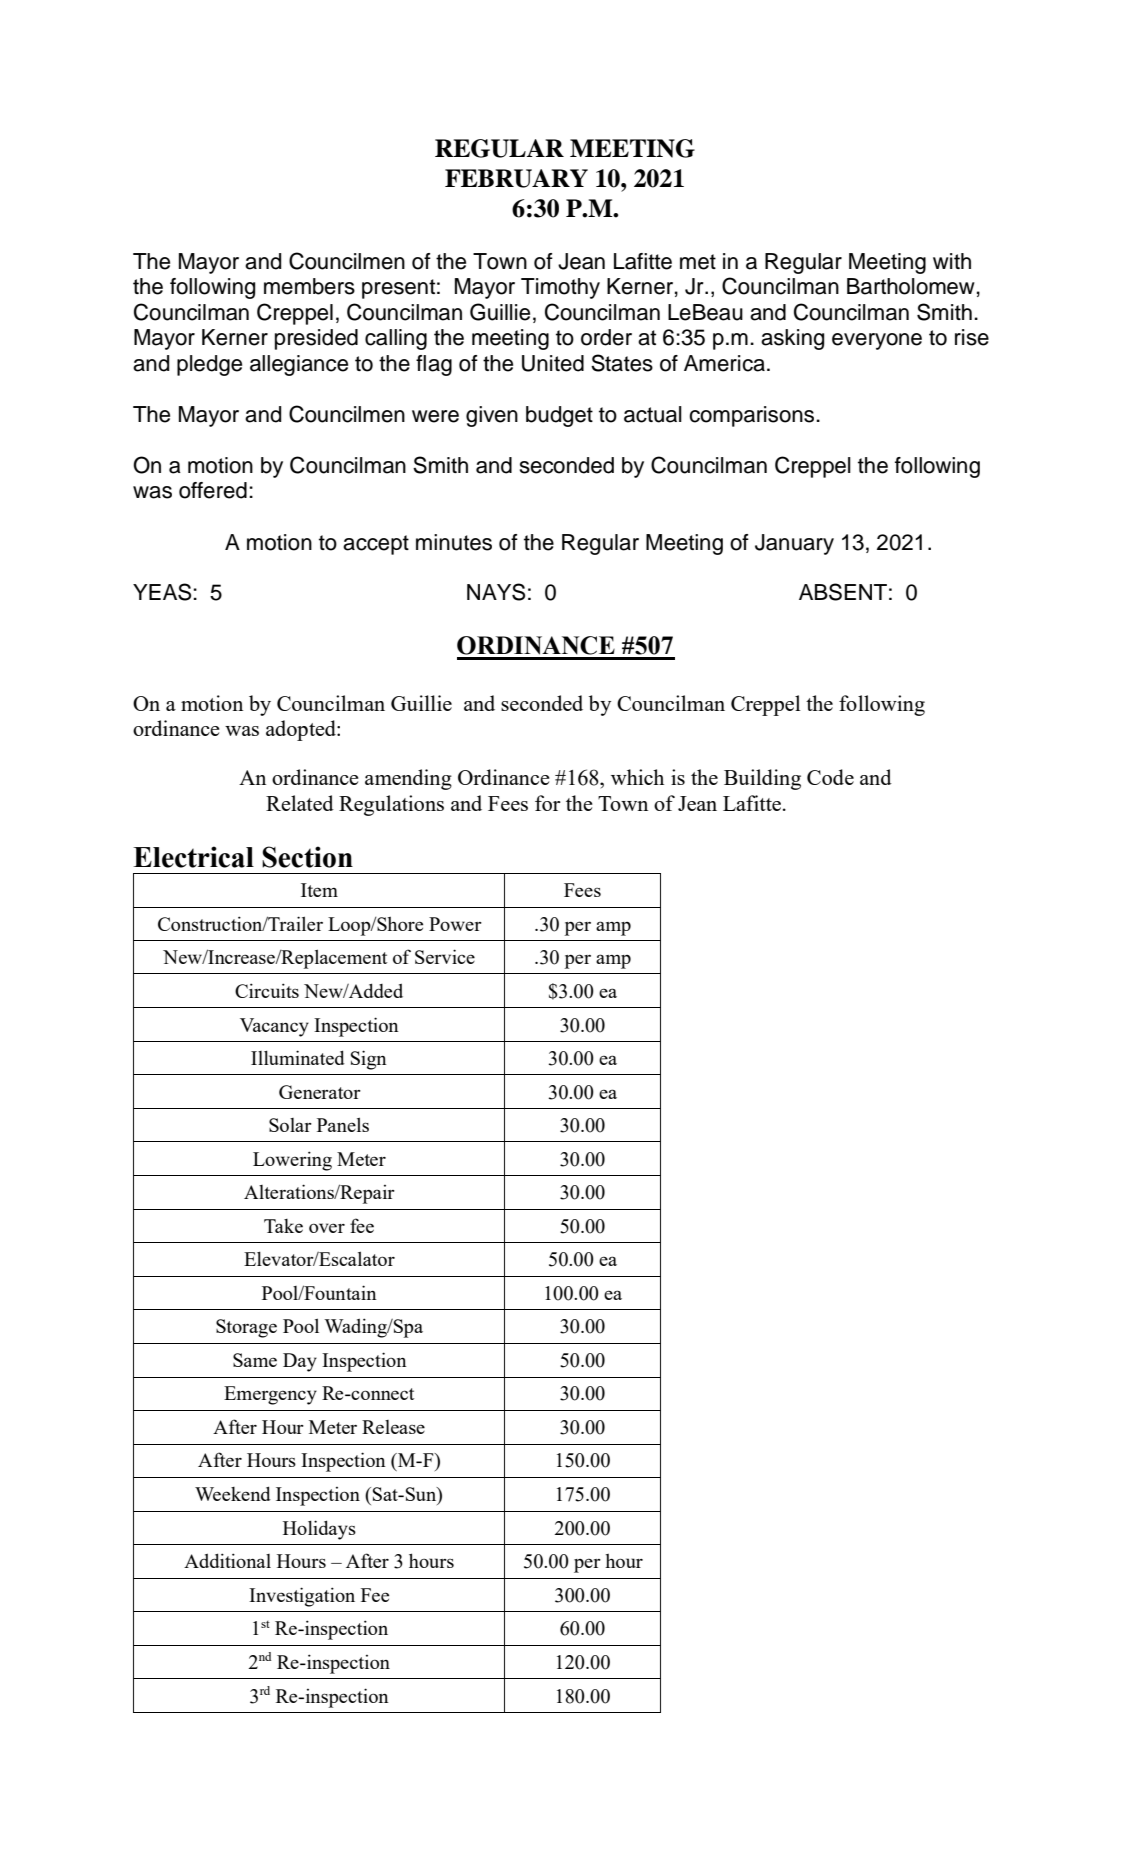  What do you see at coordinates (300, 803) in the screenshot?
I see `Related` at bounding box center [300, 803].
